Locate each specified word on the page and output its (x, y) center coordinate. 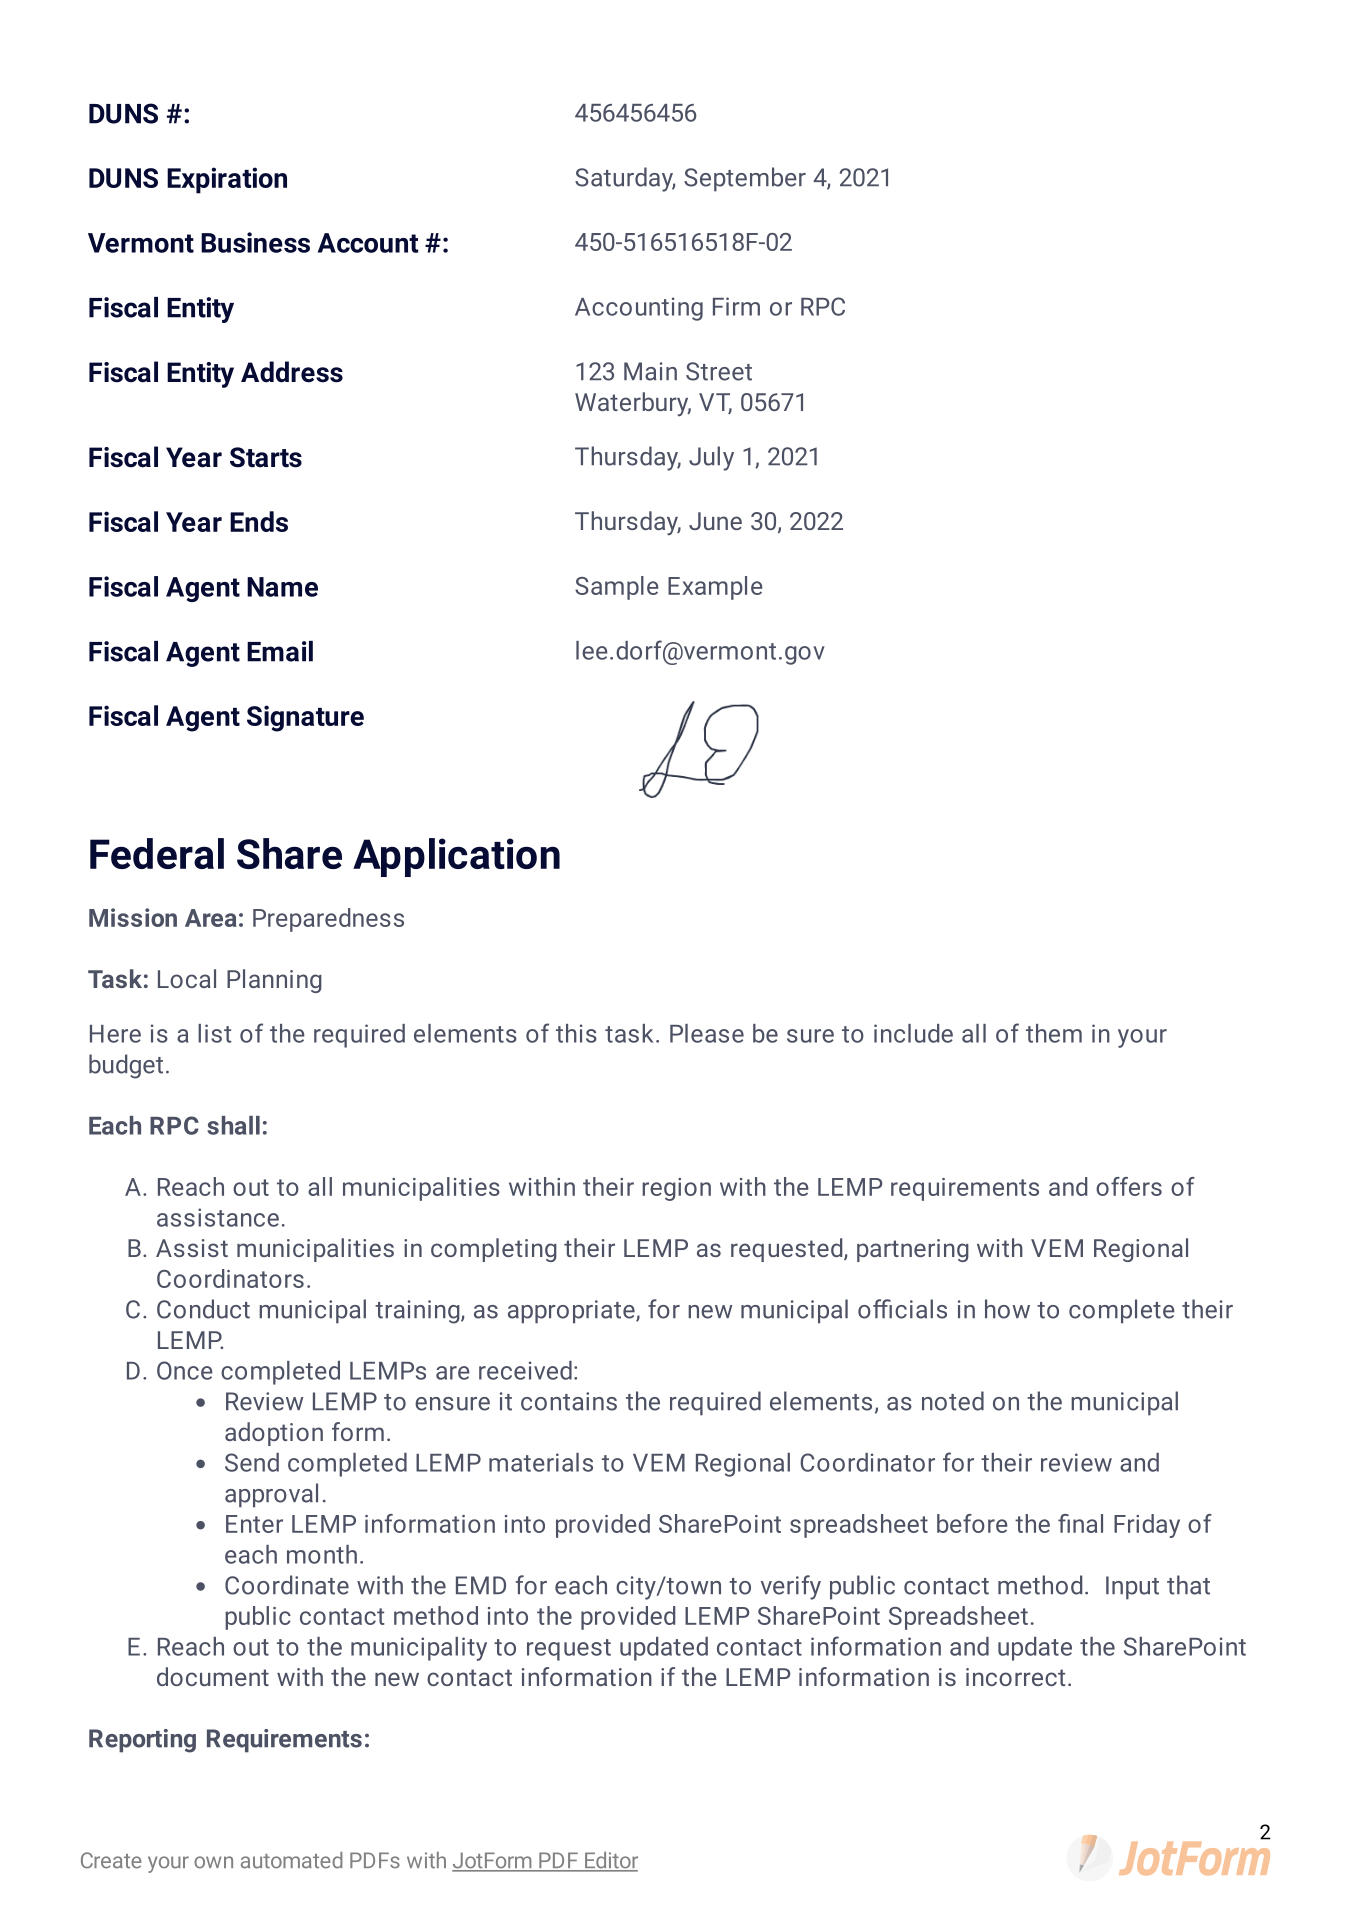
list (214, 1033)
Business (255, 242)
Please (707, 1033)
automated (292, 1860)
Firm (736, 306)
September (745, 179)
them (1054, 1033)
